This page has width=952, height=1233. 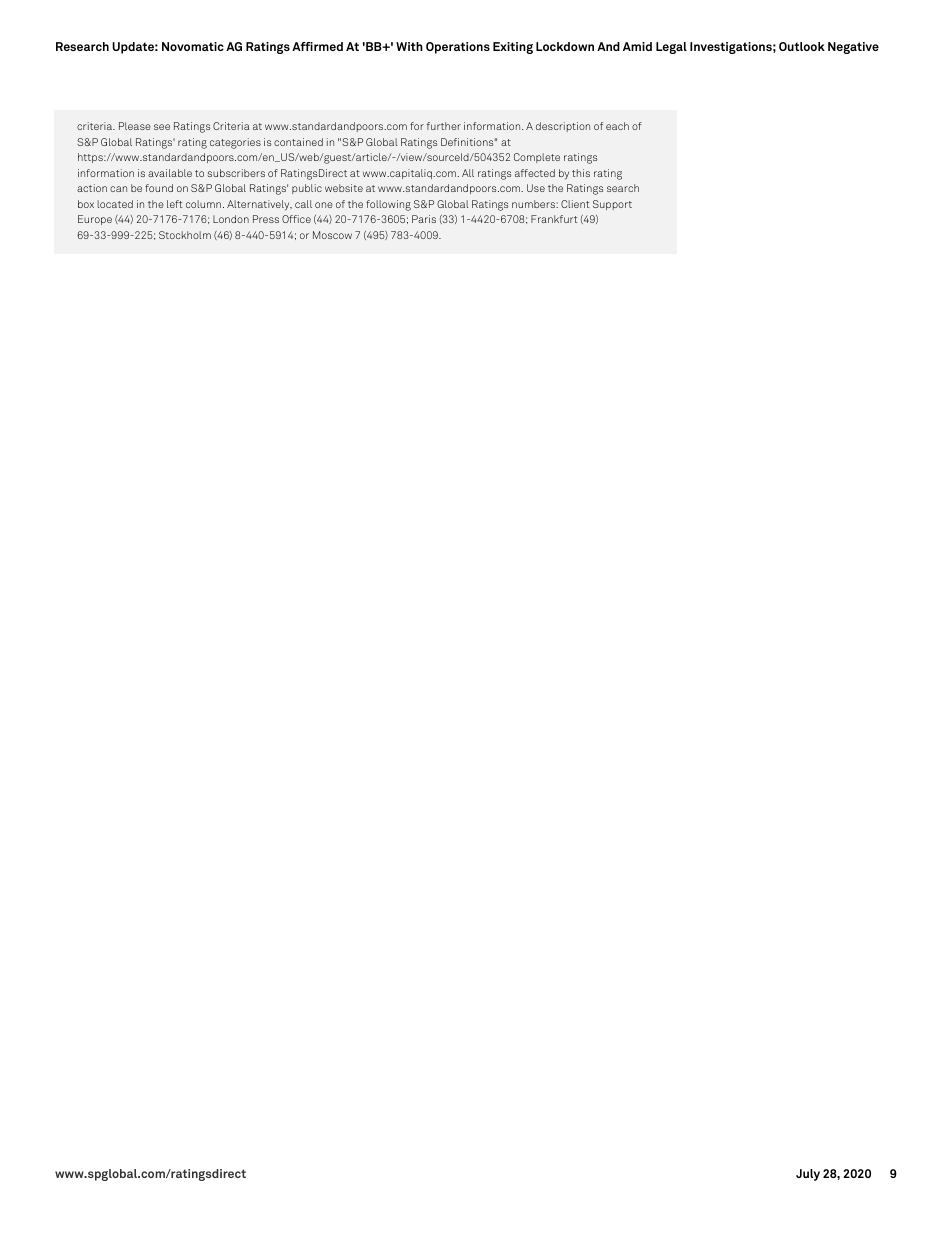 I want to click on numbers, so click(x=534, y=204).
